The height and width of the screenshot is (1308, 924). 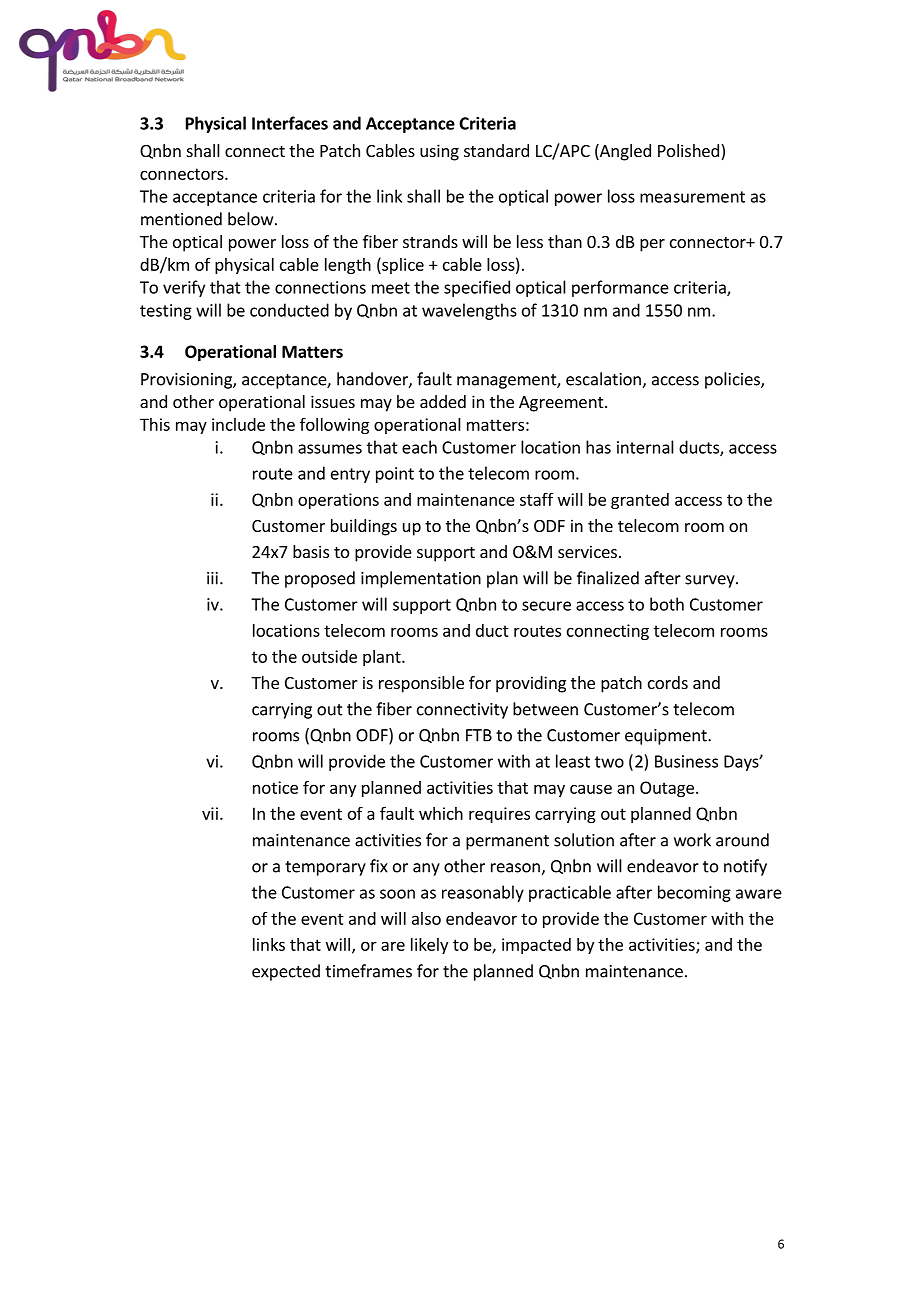 I want to click on expected, so click(x=286, y=972).
